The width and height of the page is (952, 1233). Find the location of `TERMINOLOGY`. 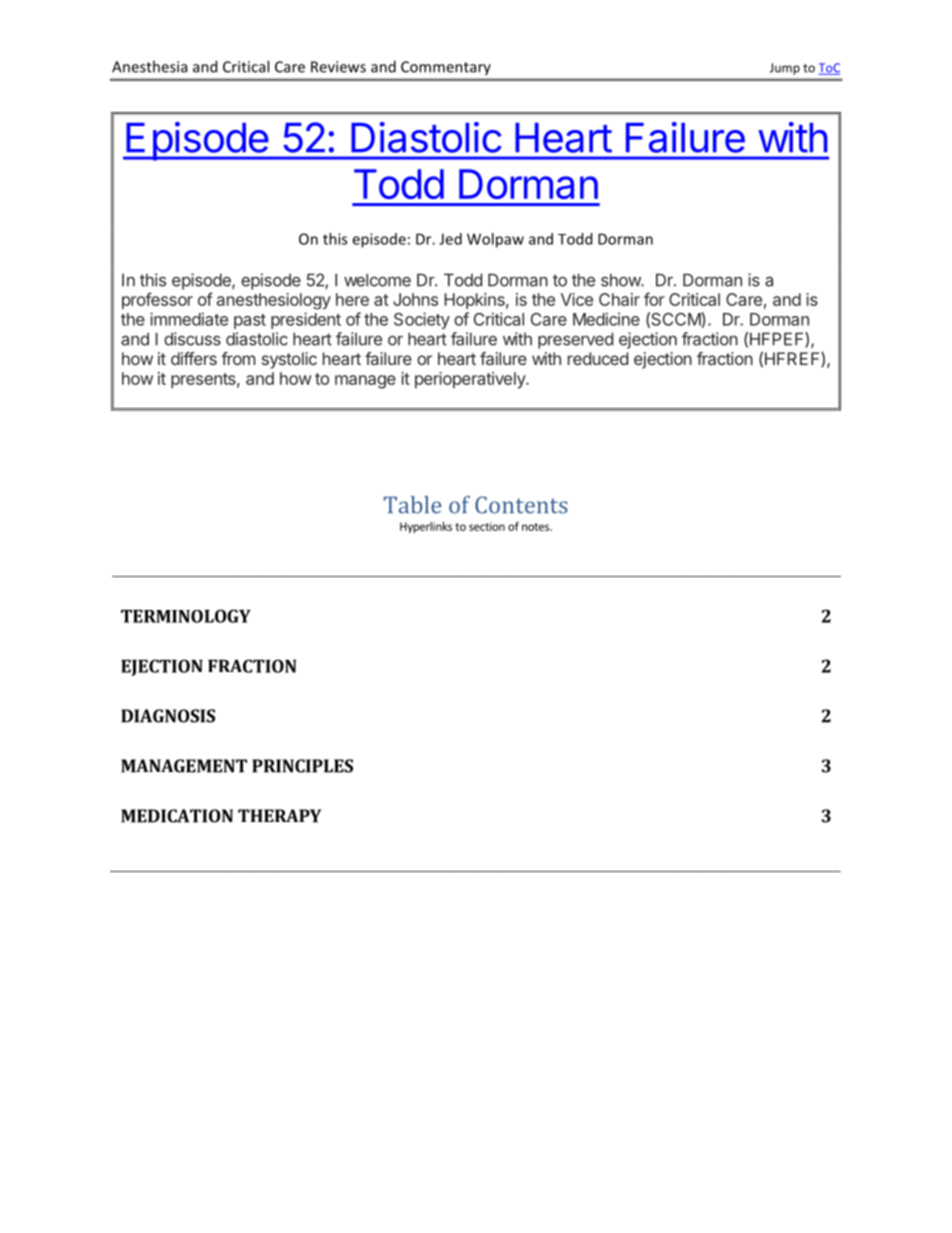

TERMINOLOGY is located at coordinates (186, 616).
